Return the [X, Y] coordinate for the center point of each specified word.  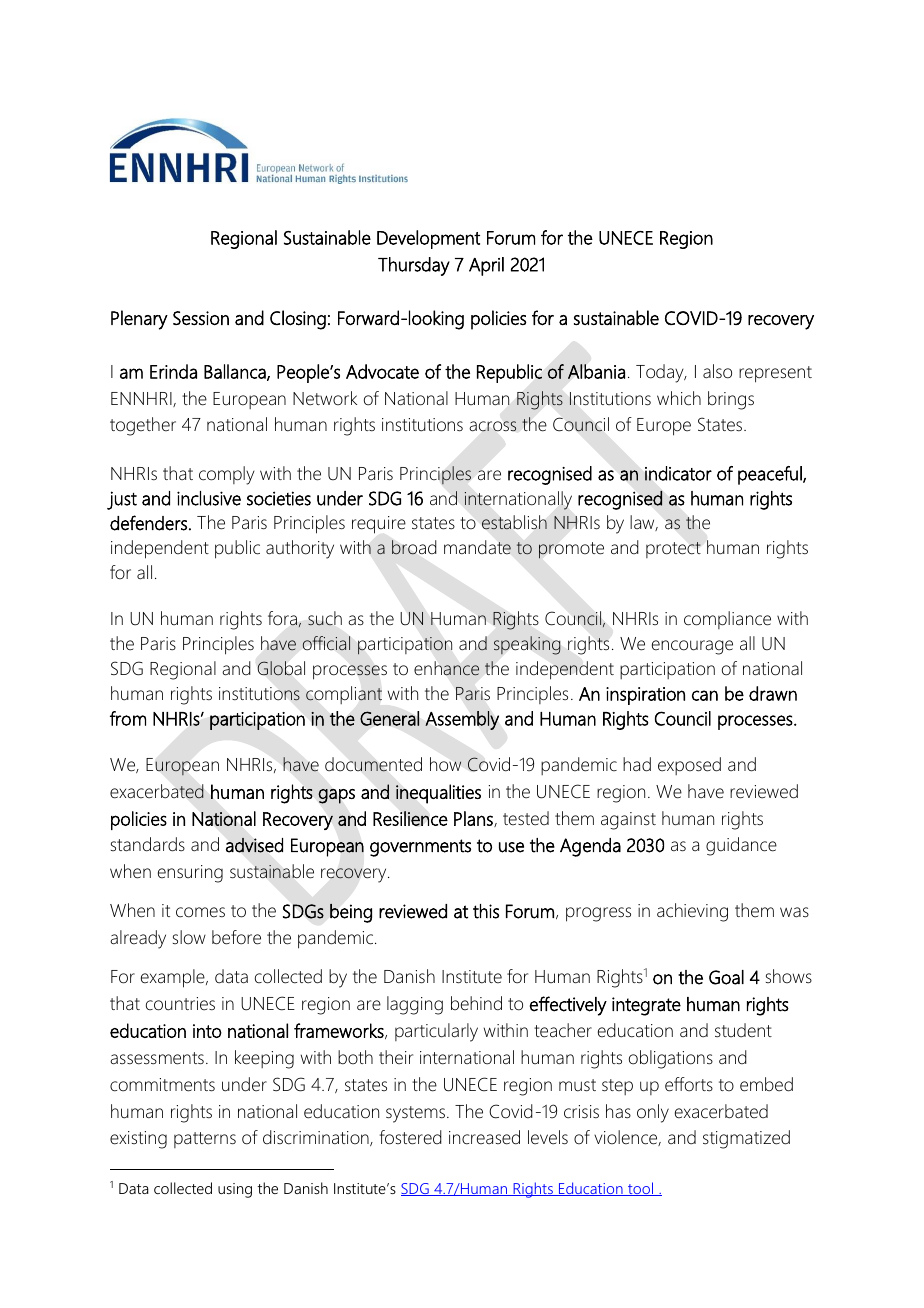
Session [201, 318]
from [128, 718]
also [717, 371]
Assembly [462, 720]
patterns [205, 1140]
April [486, 266]
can [705, 695]
